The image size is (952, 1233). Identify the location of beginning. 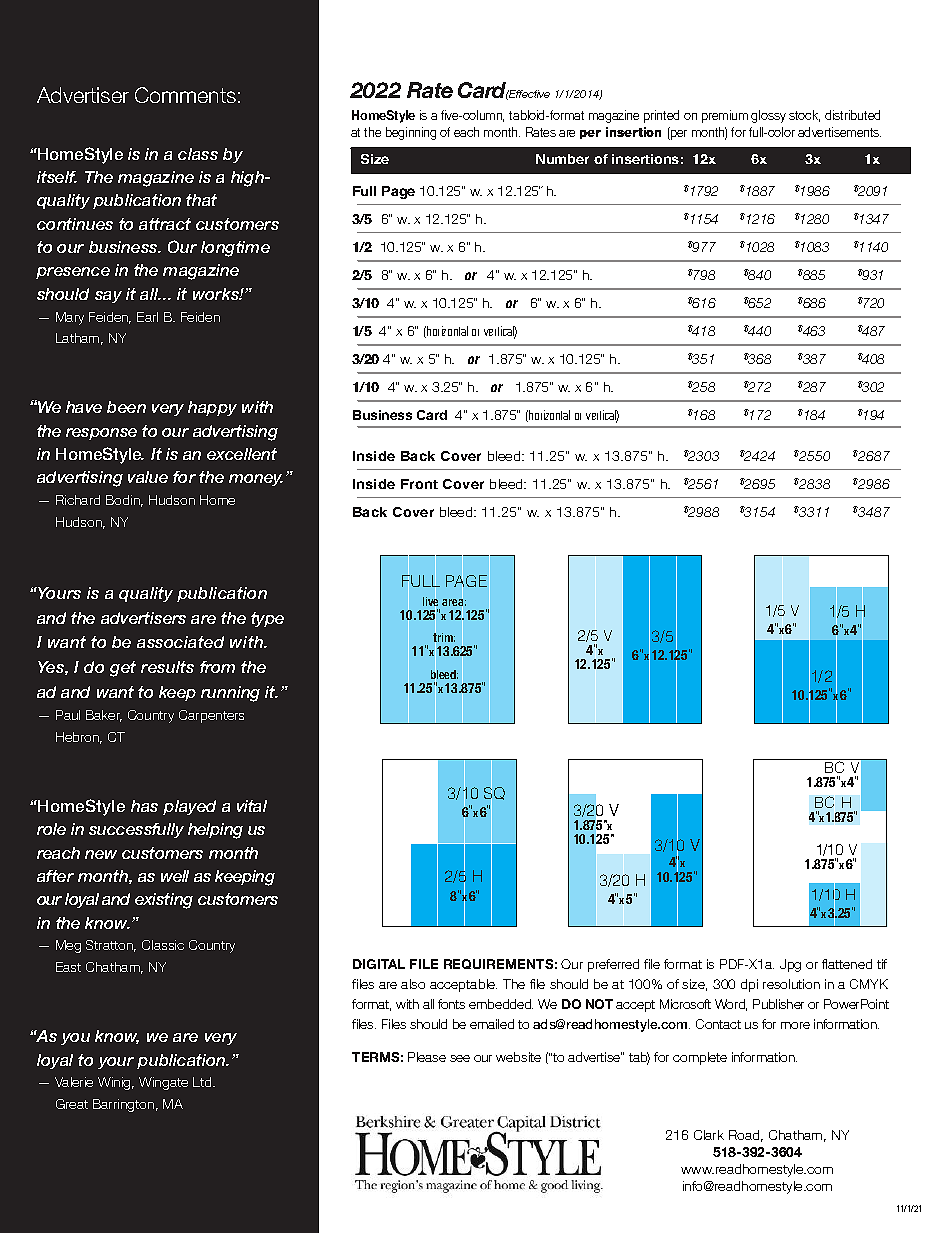
(411, 133).
